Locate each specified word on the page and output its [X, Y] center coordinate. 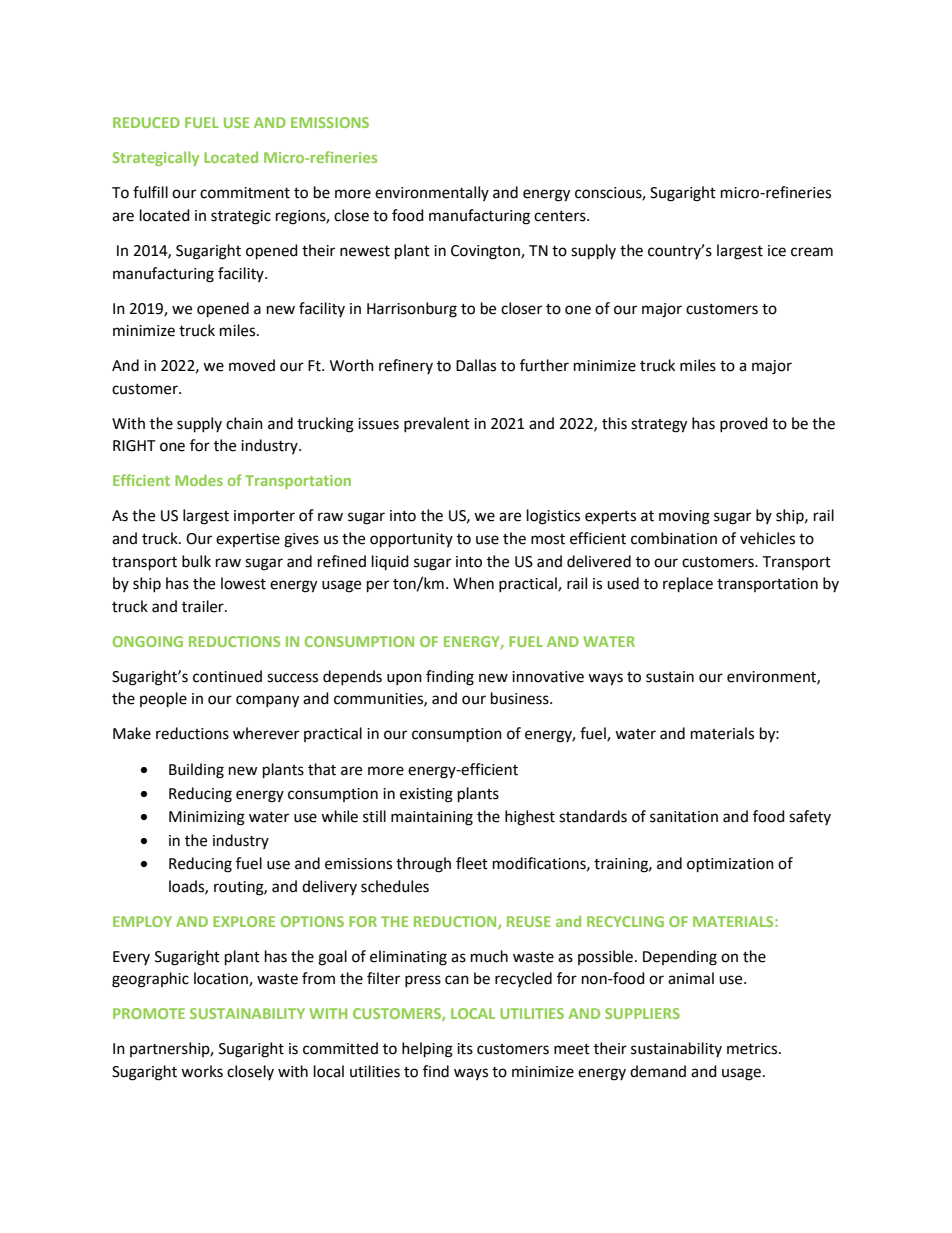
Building [196, 771]
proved [744, 424]
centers [561, 216]
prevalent [437, 424]
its [465, 1049]
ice [777, 251]
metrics [753, 1049]
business [521, 698]
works [202, 1071]
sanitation [684, 817]
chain [244, 423]
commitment [245, 193]
